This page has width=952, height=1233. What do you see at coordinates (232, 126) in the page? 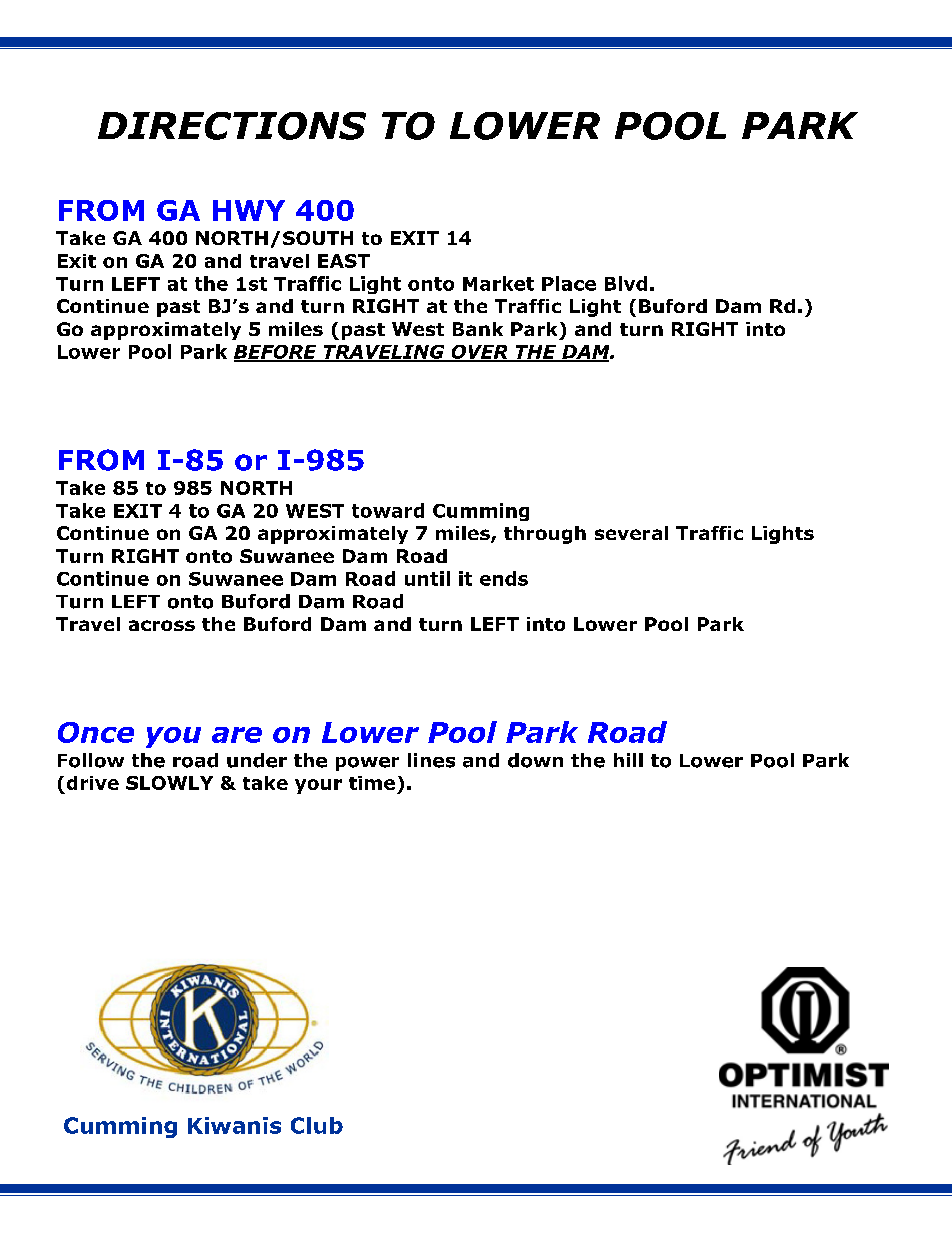
I see `DIRECTIONS` at bounding box center [232, 126].
